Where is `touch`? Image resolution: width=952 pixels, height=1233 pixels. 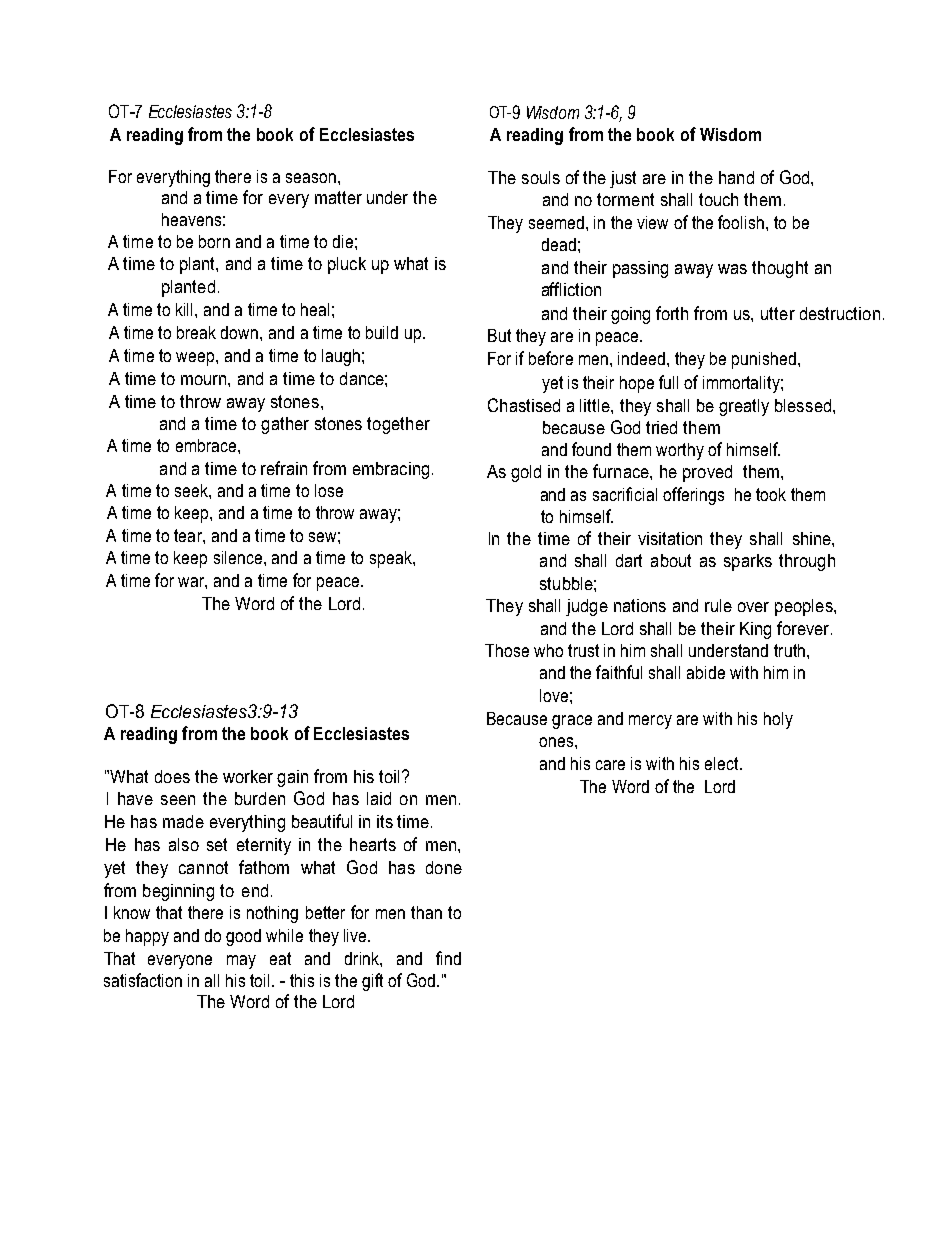 touch is located at coordinates (718, 199).
